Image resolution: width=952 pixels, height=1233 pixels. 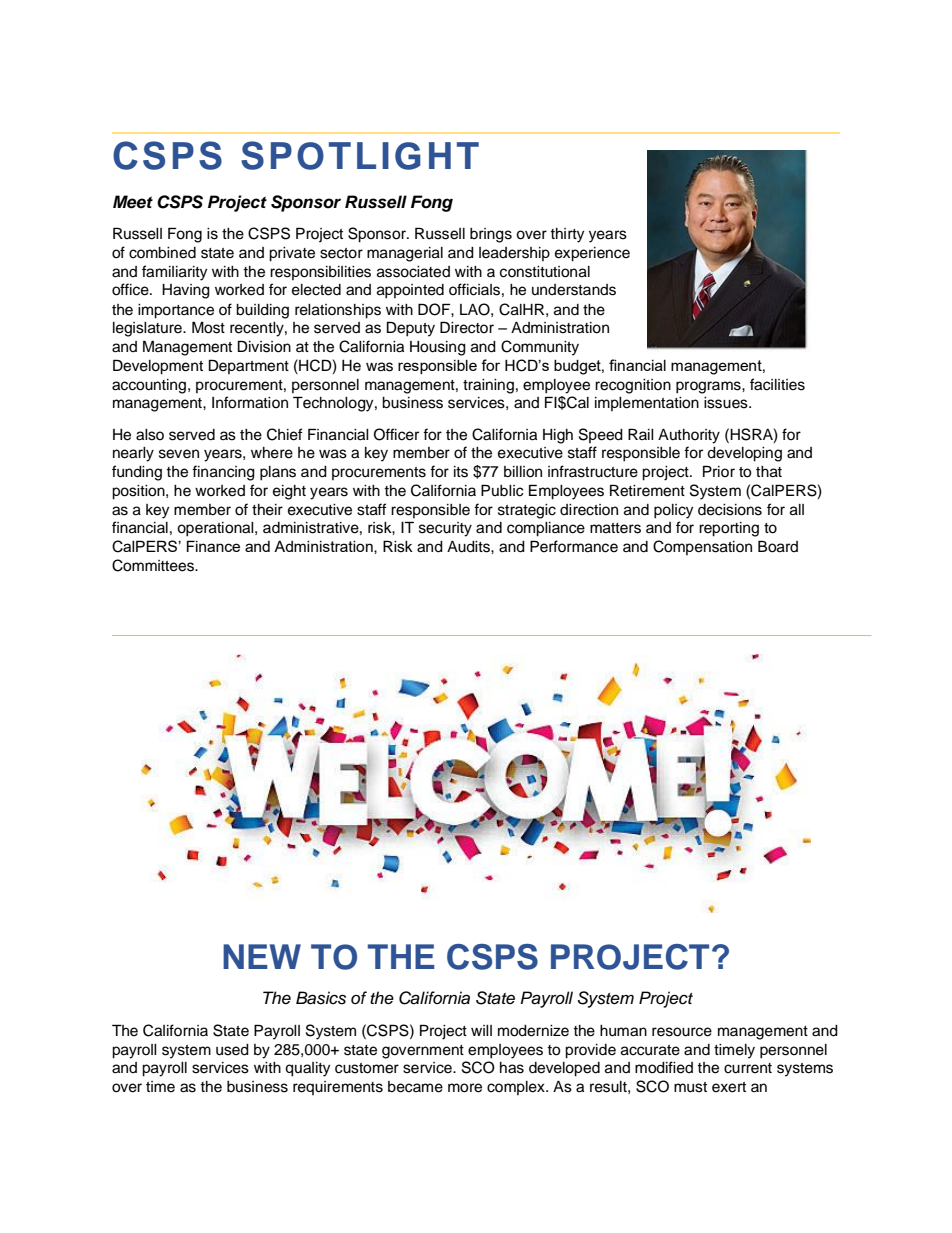 What do you see at coordinates (232, 1050) in the screenshot?
I see `used` at bounding box center [232, 1050].
